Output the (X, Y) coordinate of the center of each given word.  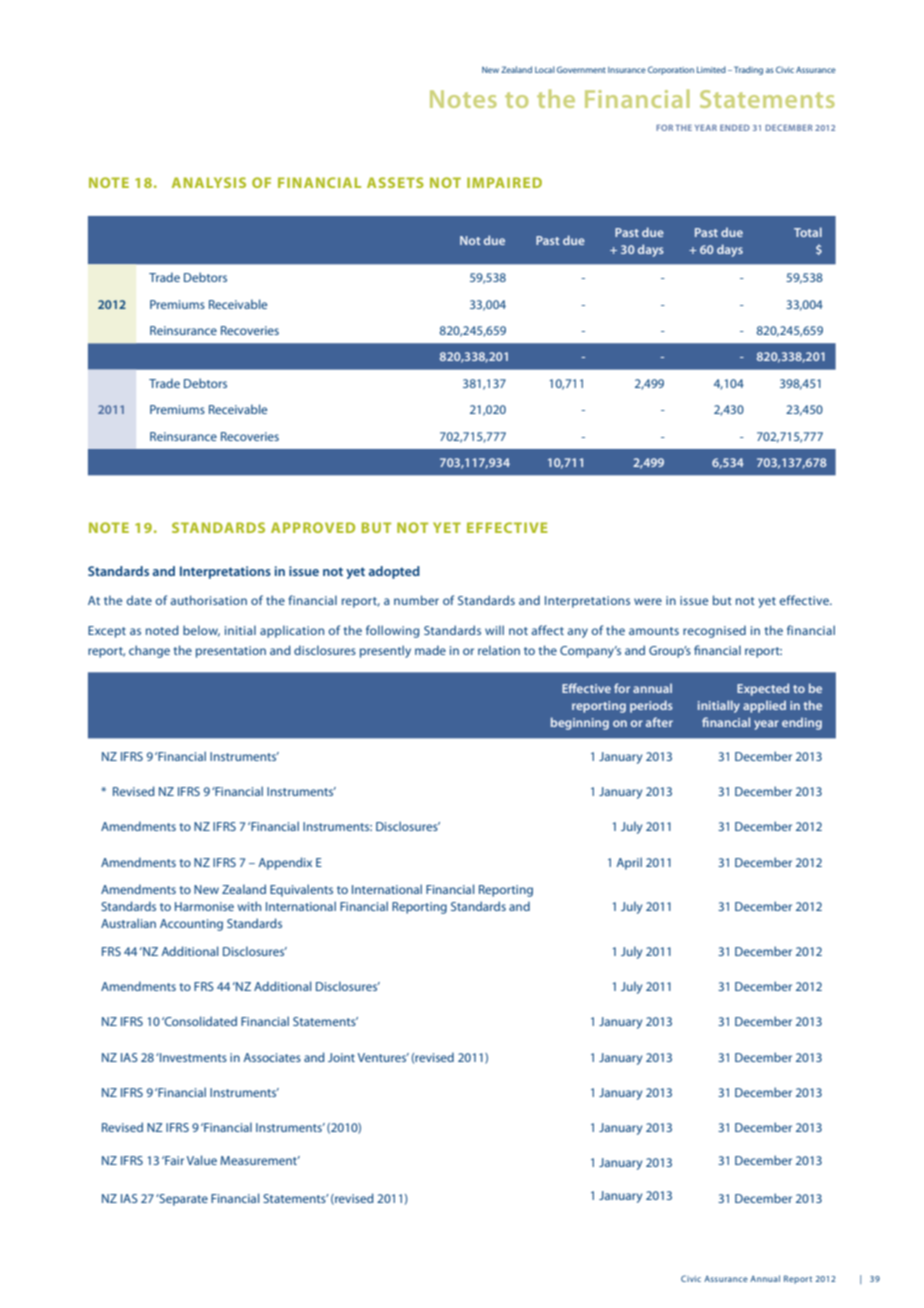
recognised (714, 631)
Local (545, 69)
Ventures (383, 1057)
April (629, 863)
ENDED (735, 128)
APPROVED (313, 527)
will (494, 630)
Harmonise (204, 906)
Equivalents (301, 890)
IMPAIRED (504, 182)
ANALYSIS (209, 182)
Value (202, 1160)
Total (808, 232)
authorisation (208, 600)
